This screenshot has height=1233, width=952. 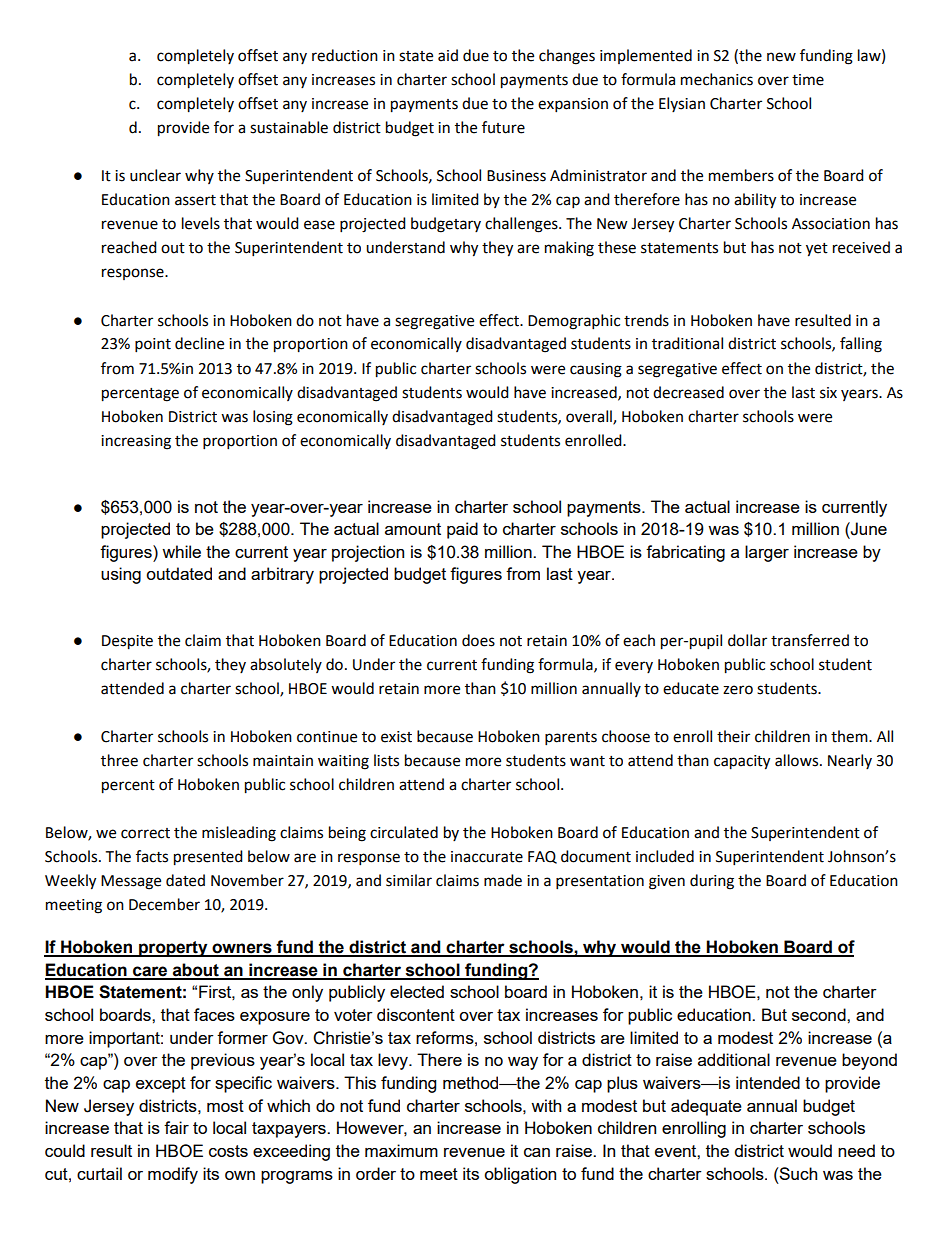 What do you see at coordinates (574, 322) in the screenshot?
I see `Demographic` at bounding box center [574, 322].
